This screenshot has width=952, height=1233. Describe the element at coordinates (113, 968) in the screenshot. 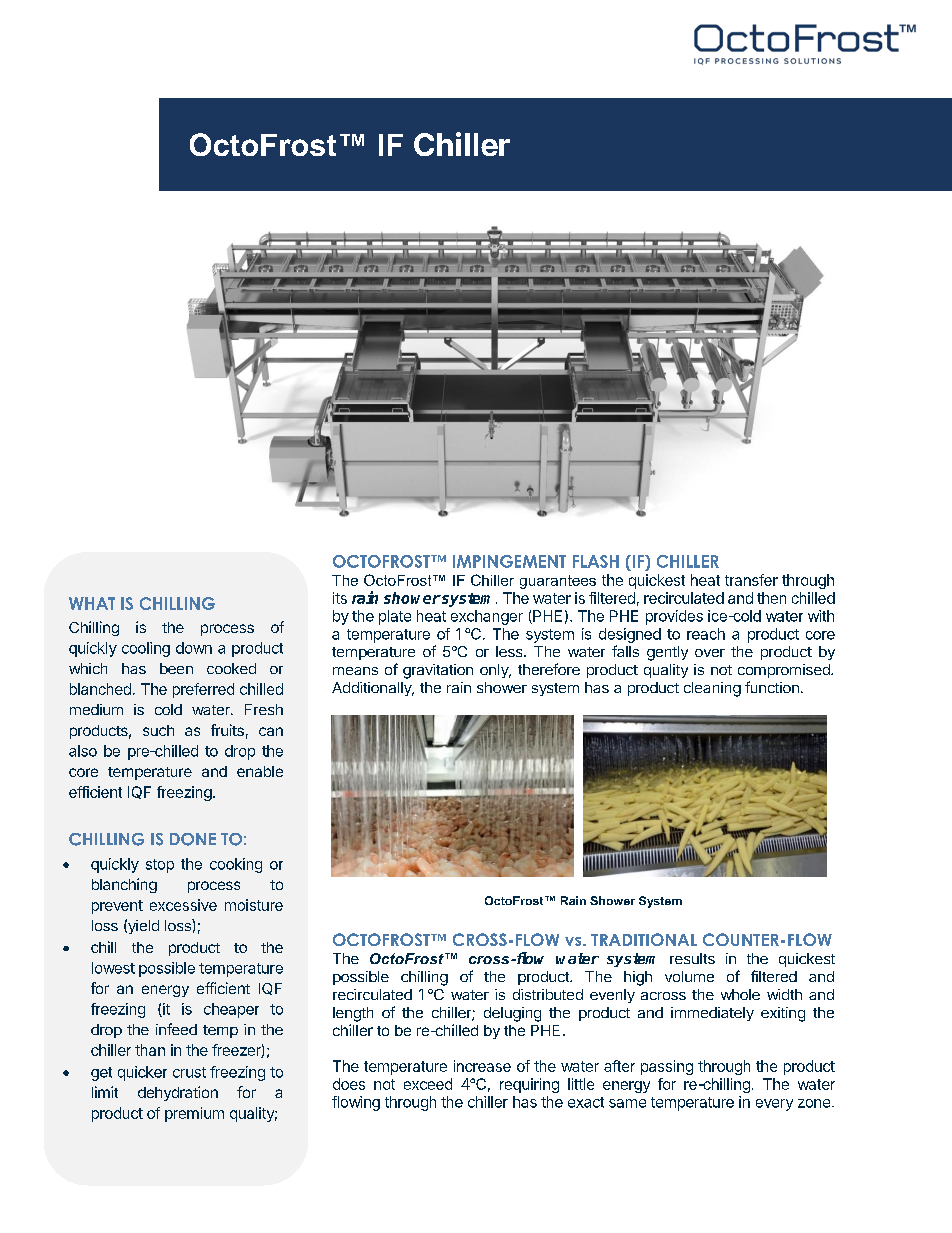

I see `lowest` at that location.
